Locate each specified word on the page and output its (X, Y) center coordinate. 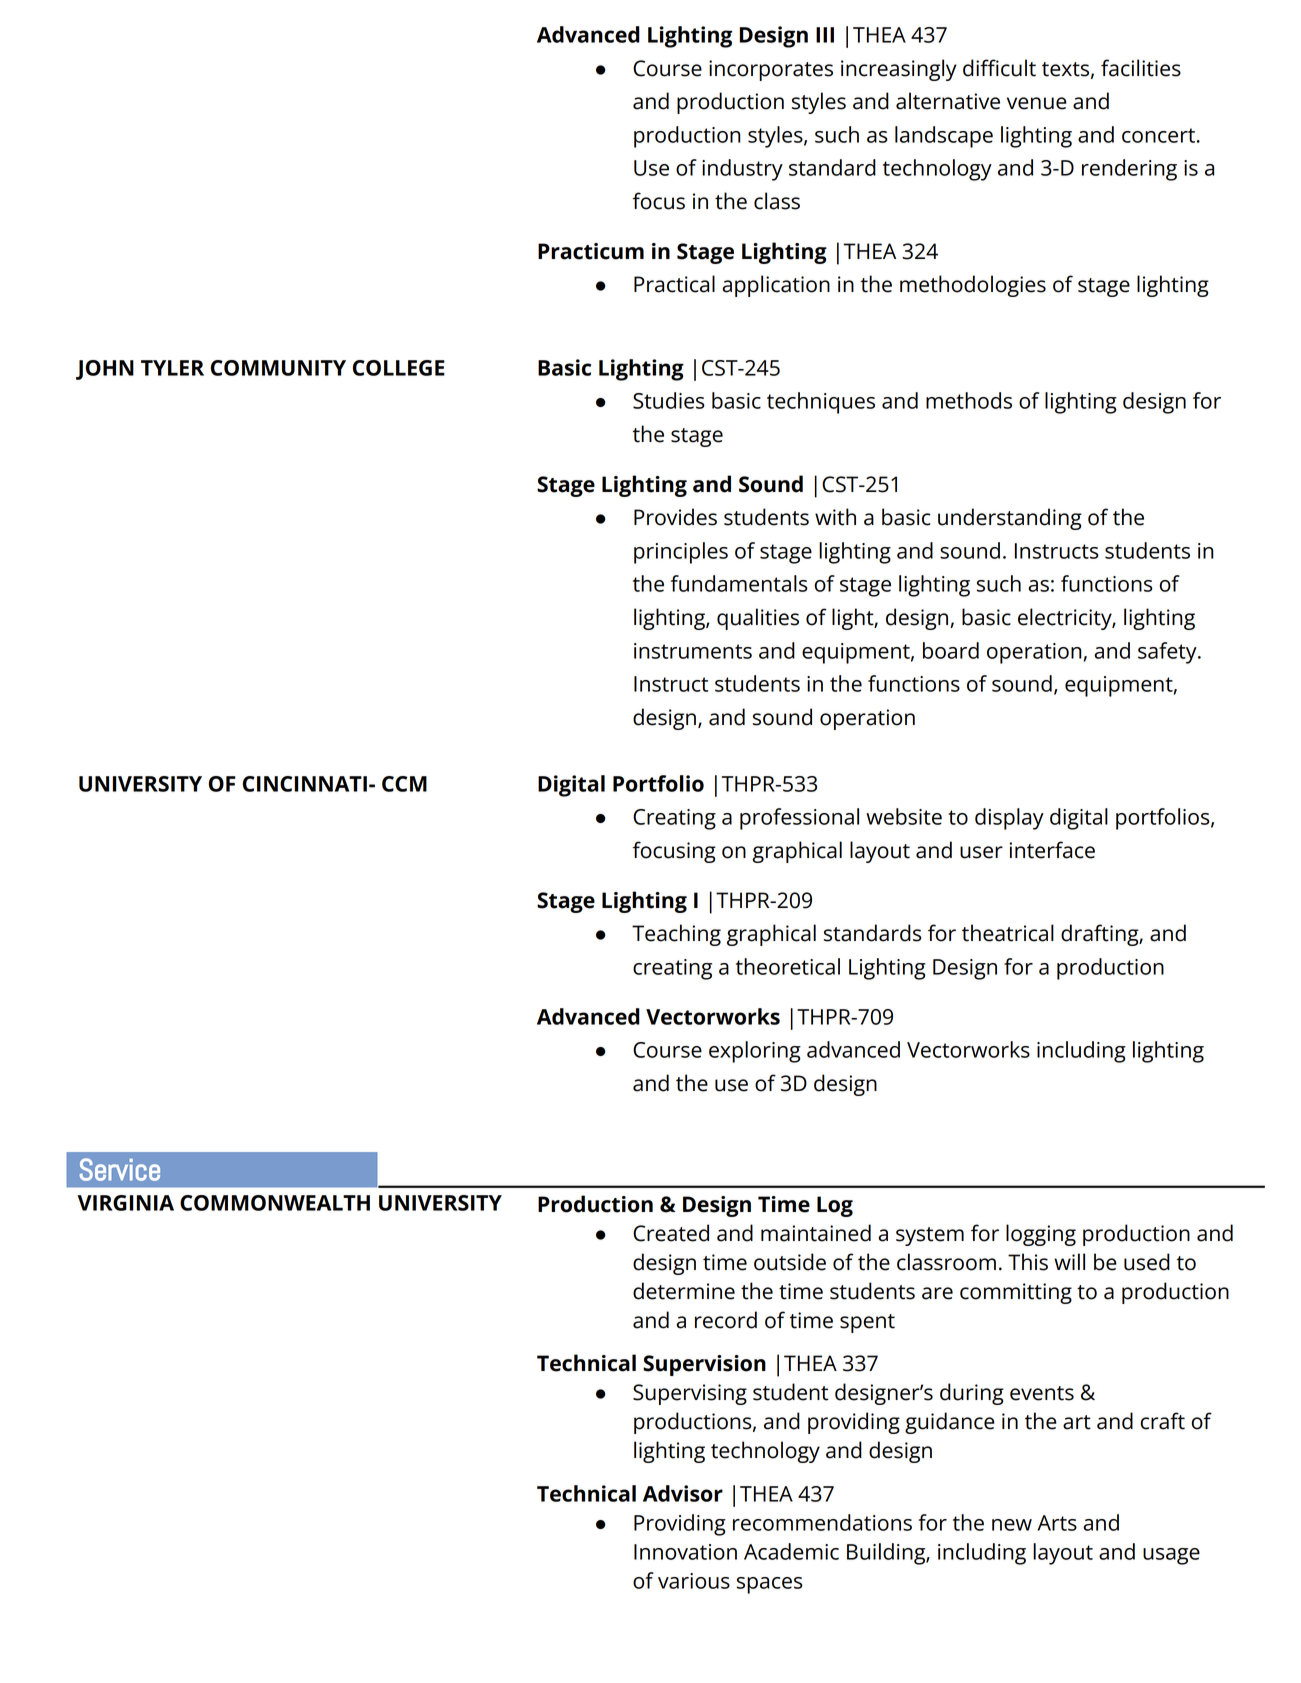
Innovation (685, 1552)
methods (969, 400)
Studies (669, 400)
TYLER (172, 368)
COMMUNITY (278, 368)
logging (1041, 1235)
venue (1037, 103)
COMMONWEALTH (275, 1203)
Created (671, 1233)
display (1009, 819)
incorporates (771, 70)
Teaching (676, 935)
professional (799, 819)
